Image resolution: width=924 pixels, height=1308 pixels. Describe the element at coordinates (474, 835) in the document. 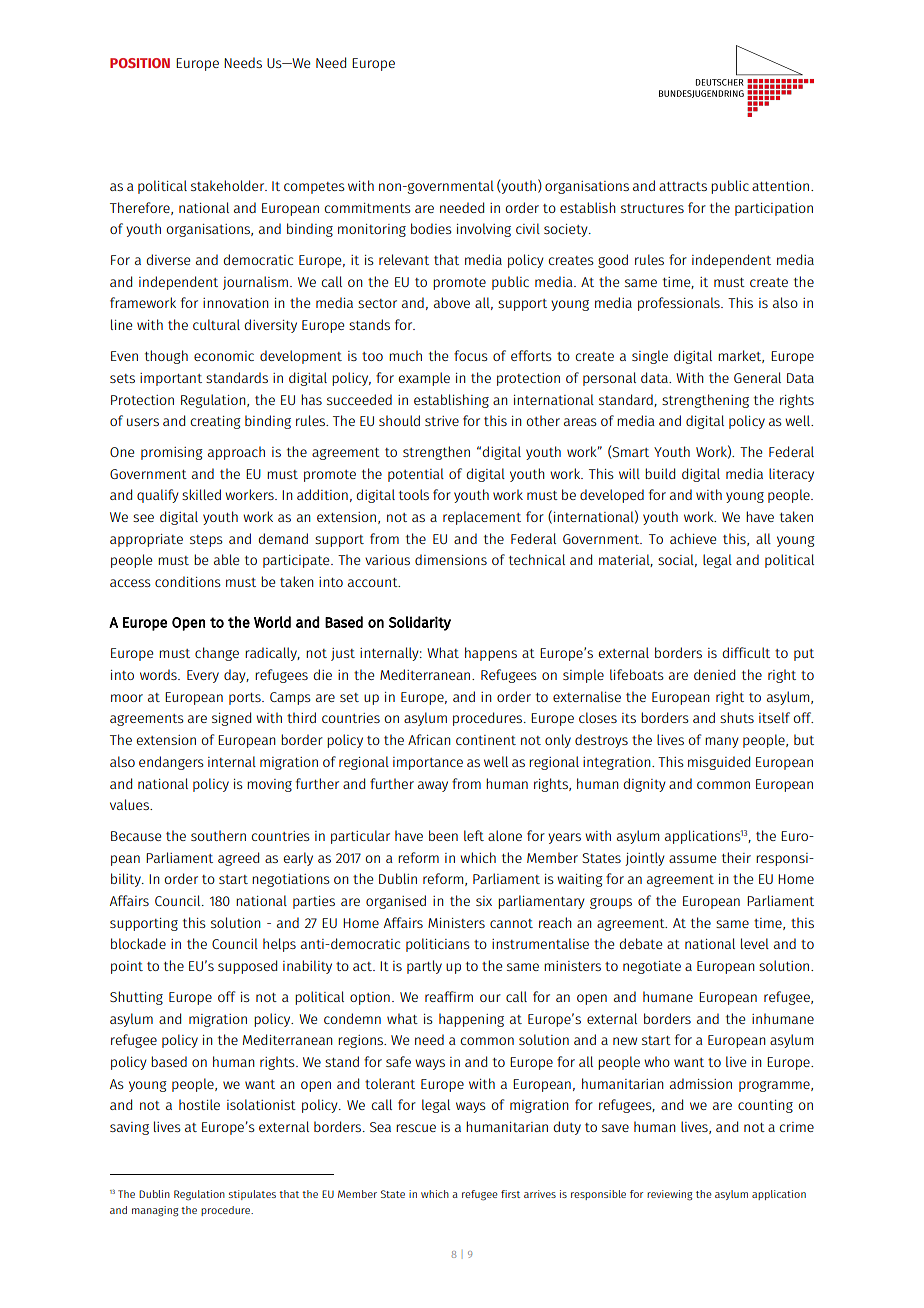

I see `left` at that location.
